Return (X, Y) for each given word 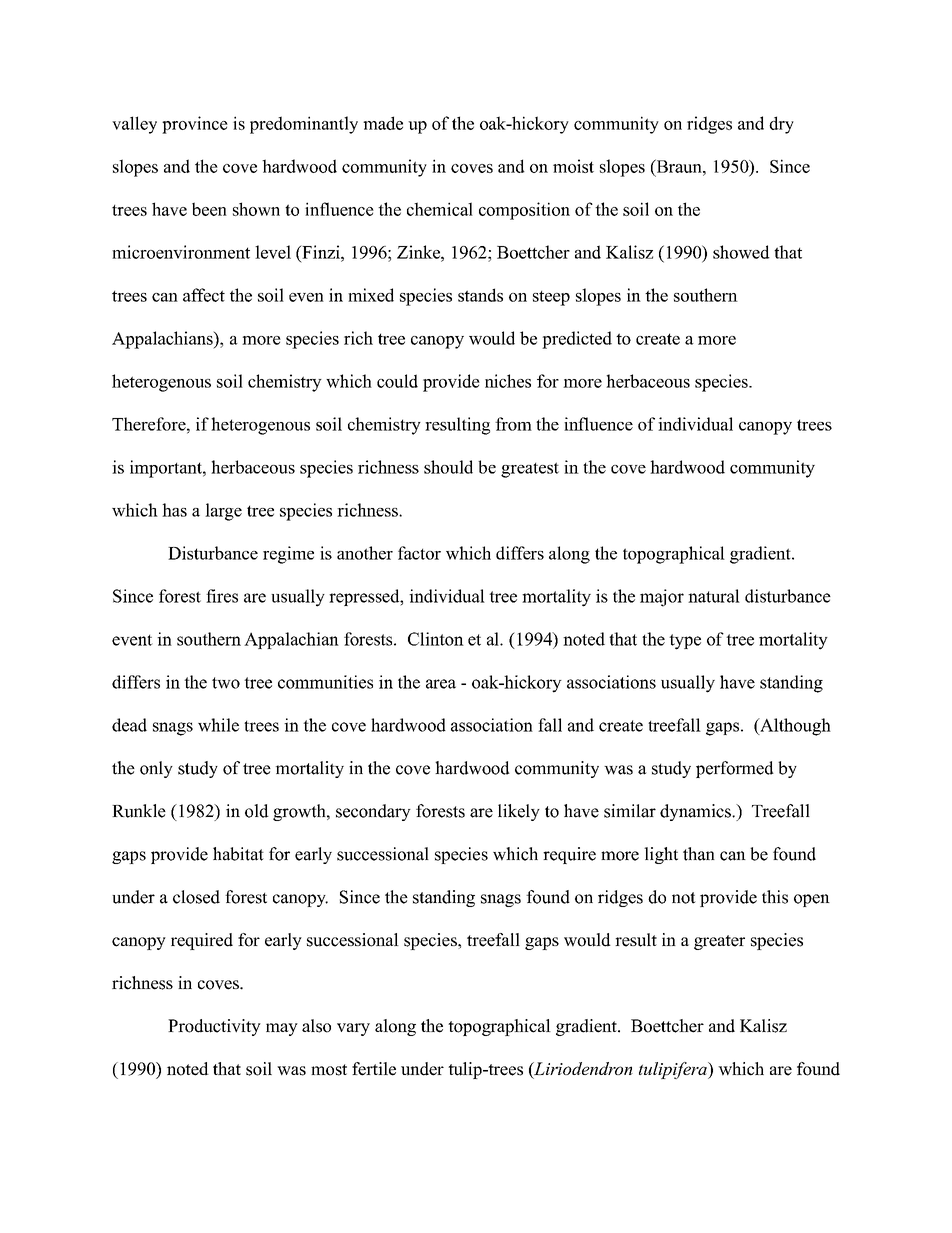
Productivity (214, 1027)
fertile (374, 1069)
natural (714, 596)
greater (719, 942)
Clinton (436, 639)
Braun (679, 166)
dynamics (696, 812)
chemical (440, 209)
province (195, 125)
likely (519, 812)
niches (508, 381)
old (257, 811)
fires (222, 596)
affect (204, 295)
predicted (577, 340)
